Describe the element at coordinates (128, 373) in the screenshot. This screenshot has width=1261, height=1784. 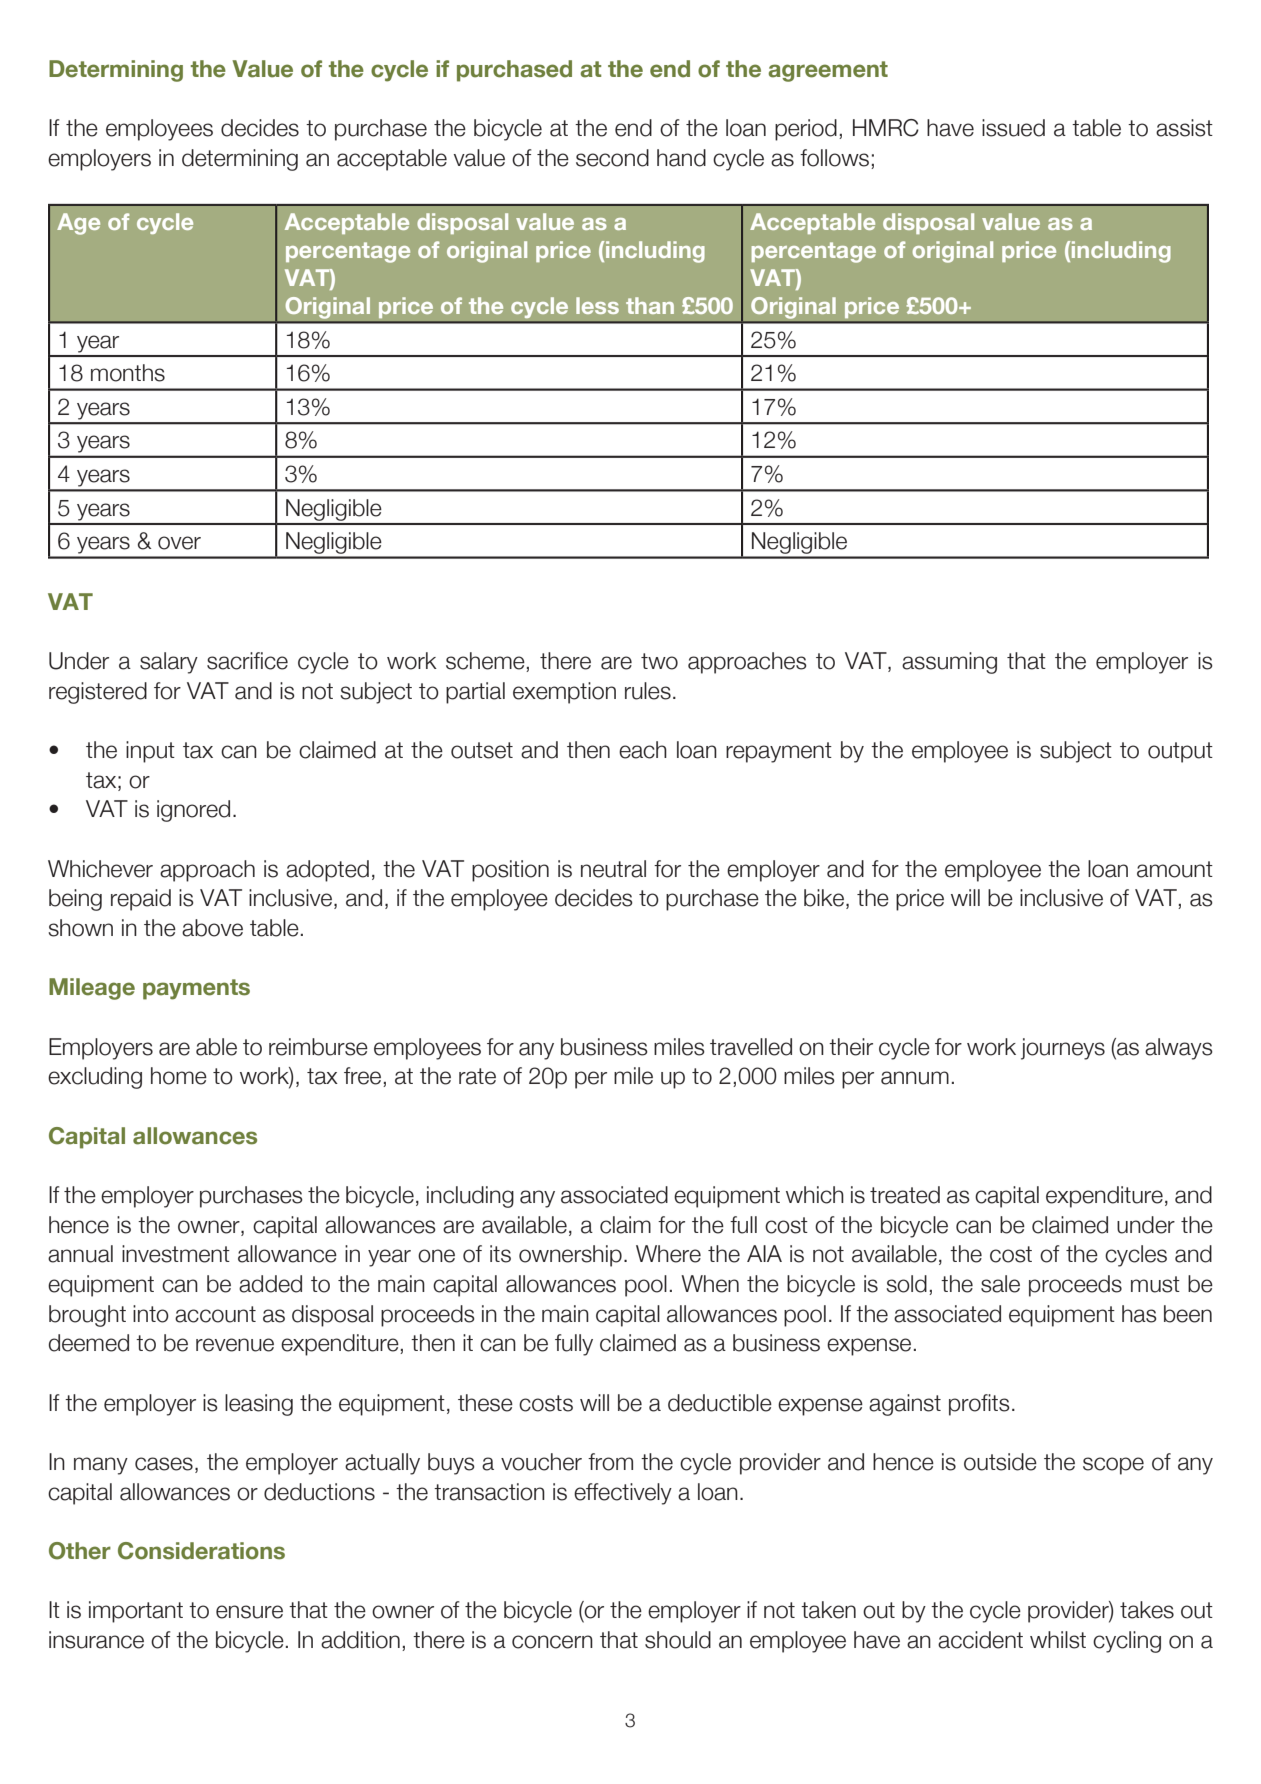
I see `months` at that location.
